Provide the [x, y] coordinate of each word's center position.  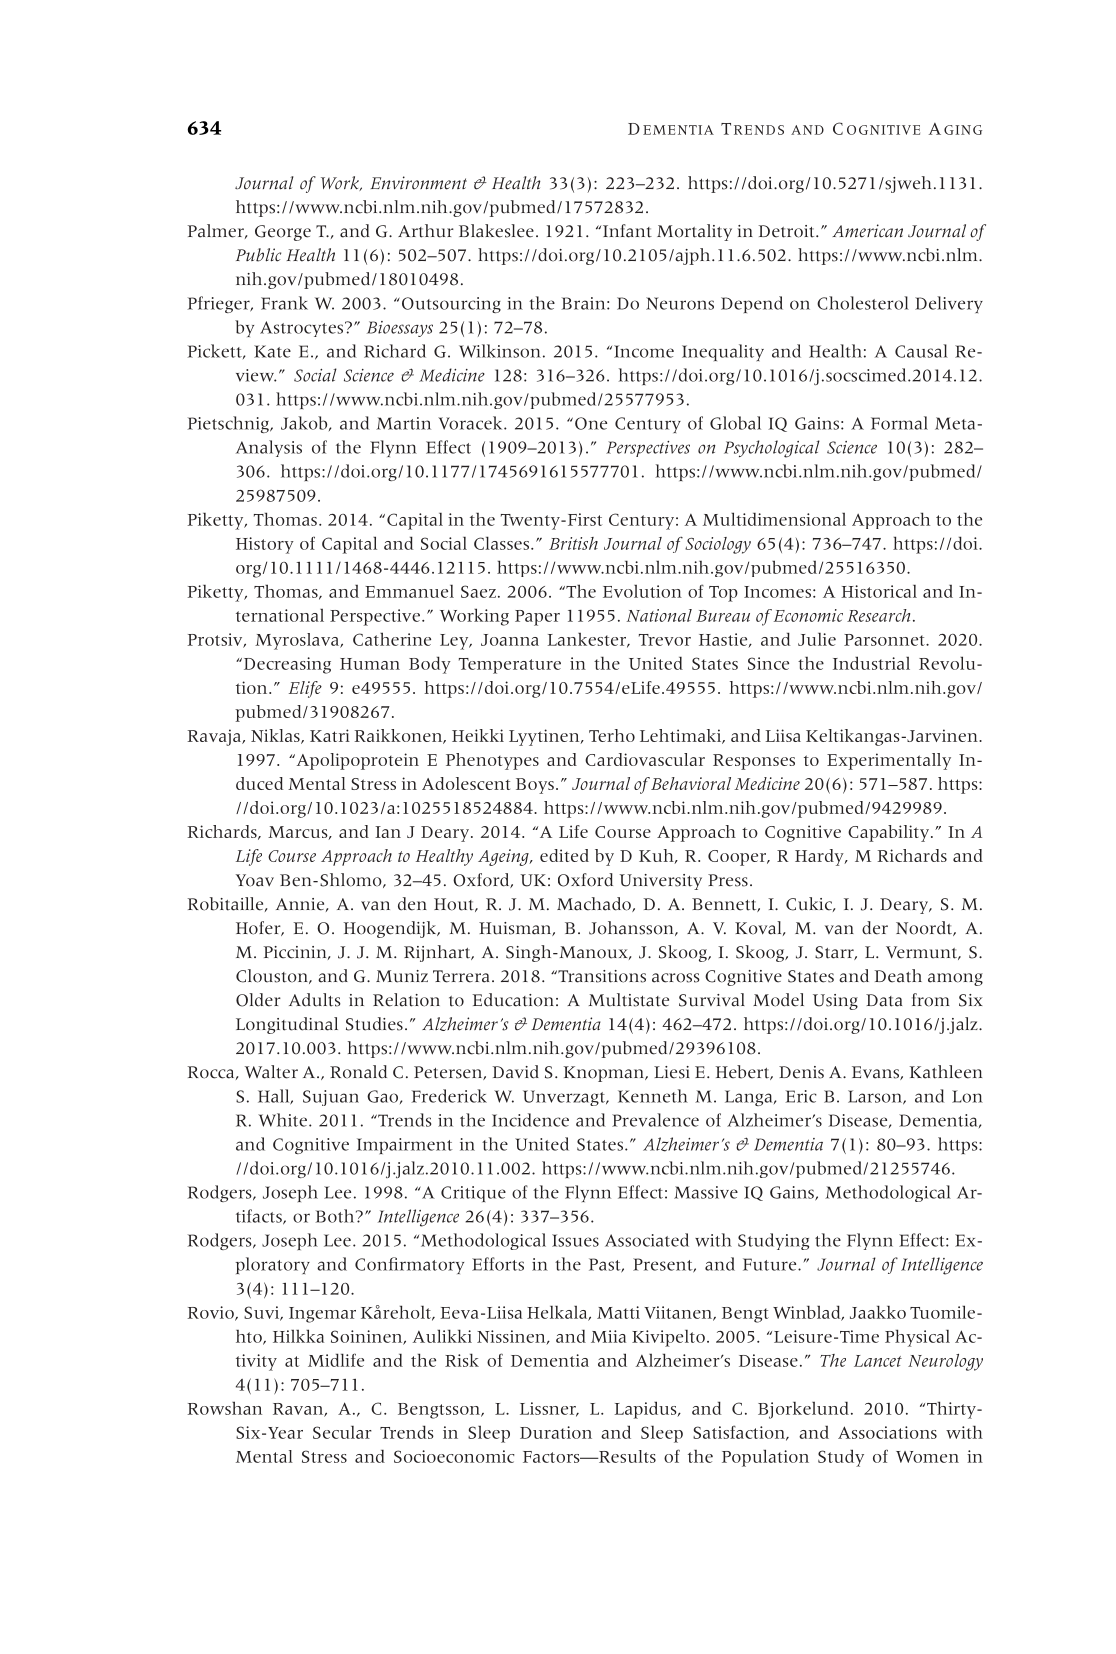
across [676, 978]
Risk [462, 1360]
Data [884, 1000]
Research [878, 615]
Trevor [665, 640]
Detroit [788, 231]
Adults [315, 1000]
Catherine [392, 639]
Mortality [694, 232]
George [283, 233]
